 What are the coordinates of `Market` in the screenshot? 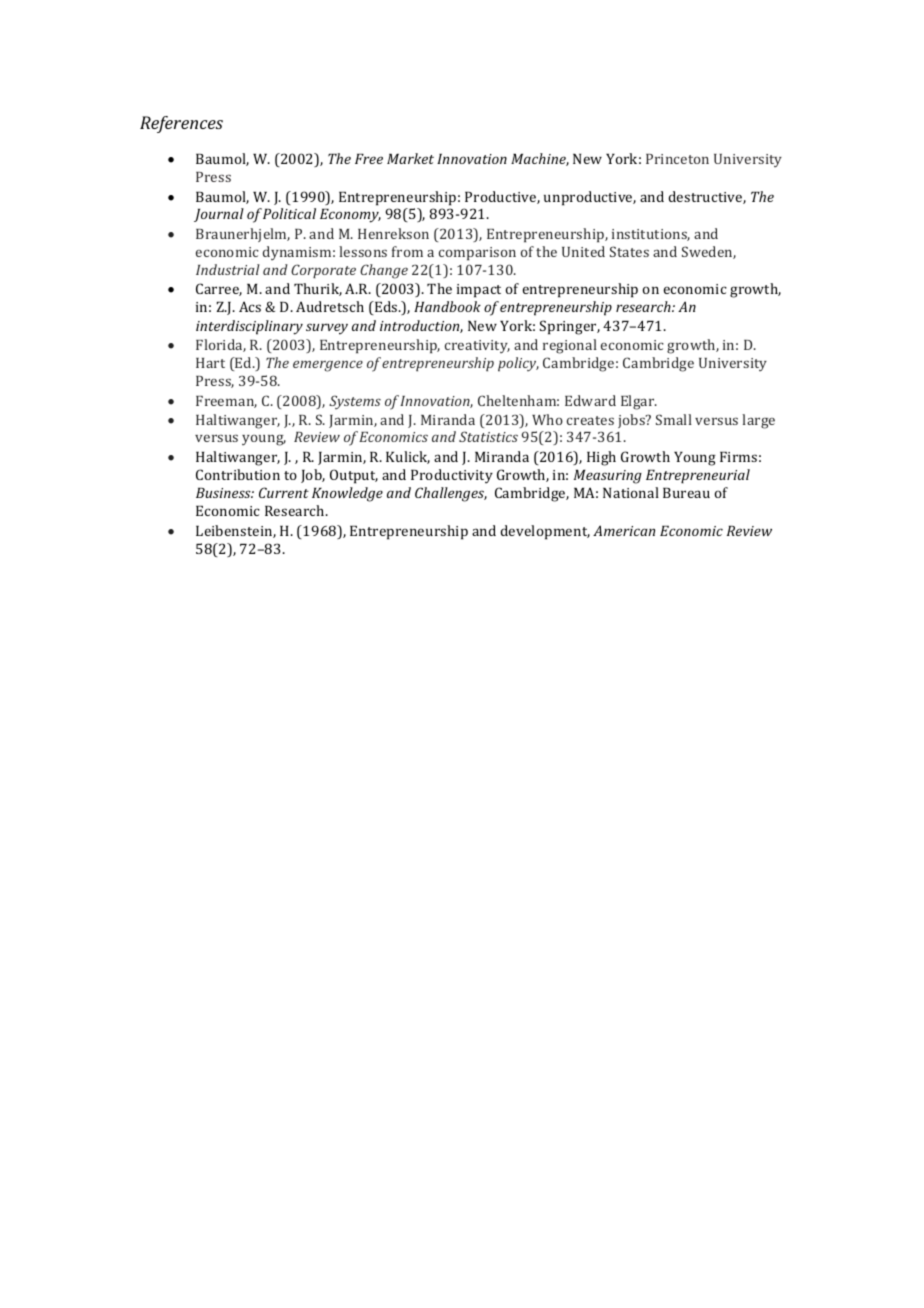 It's located at (410, 158).
